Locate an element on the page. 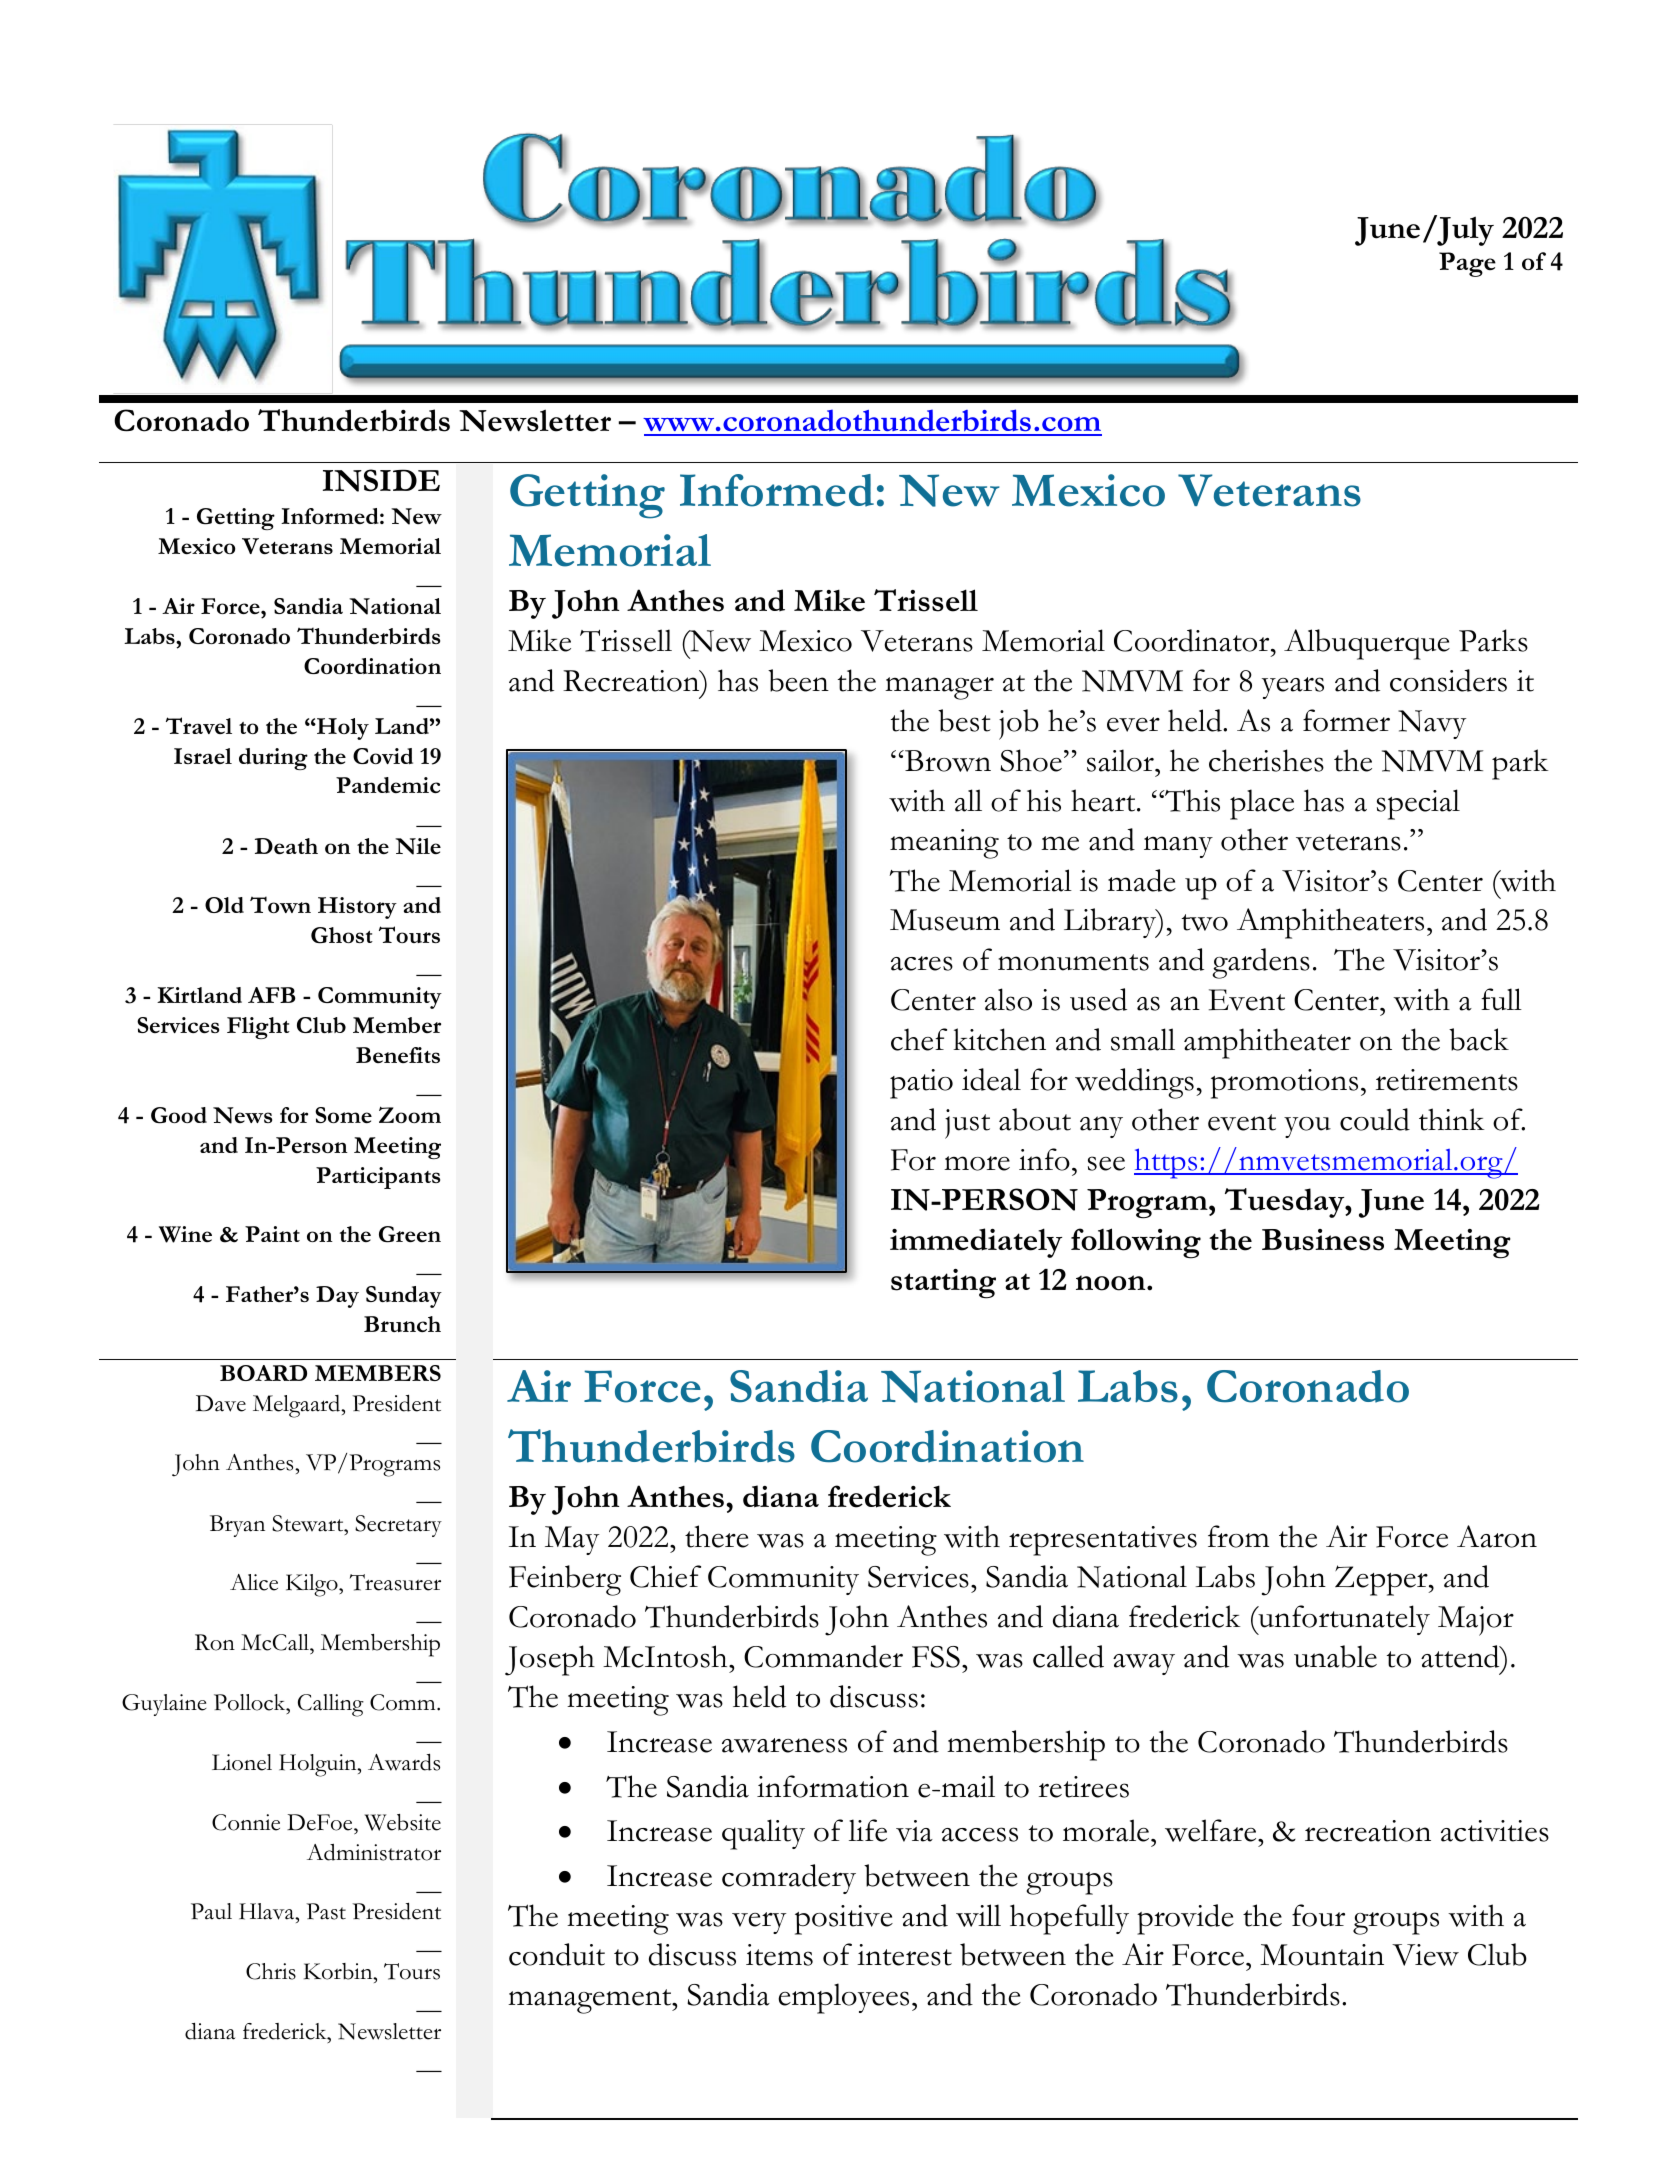  starting is located at coordinates (943, 1284).
